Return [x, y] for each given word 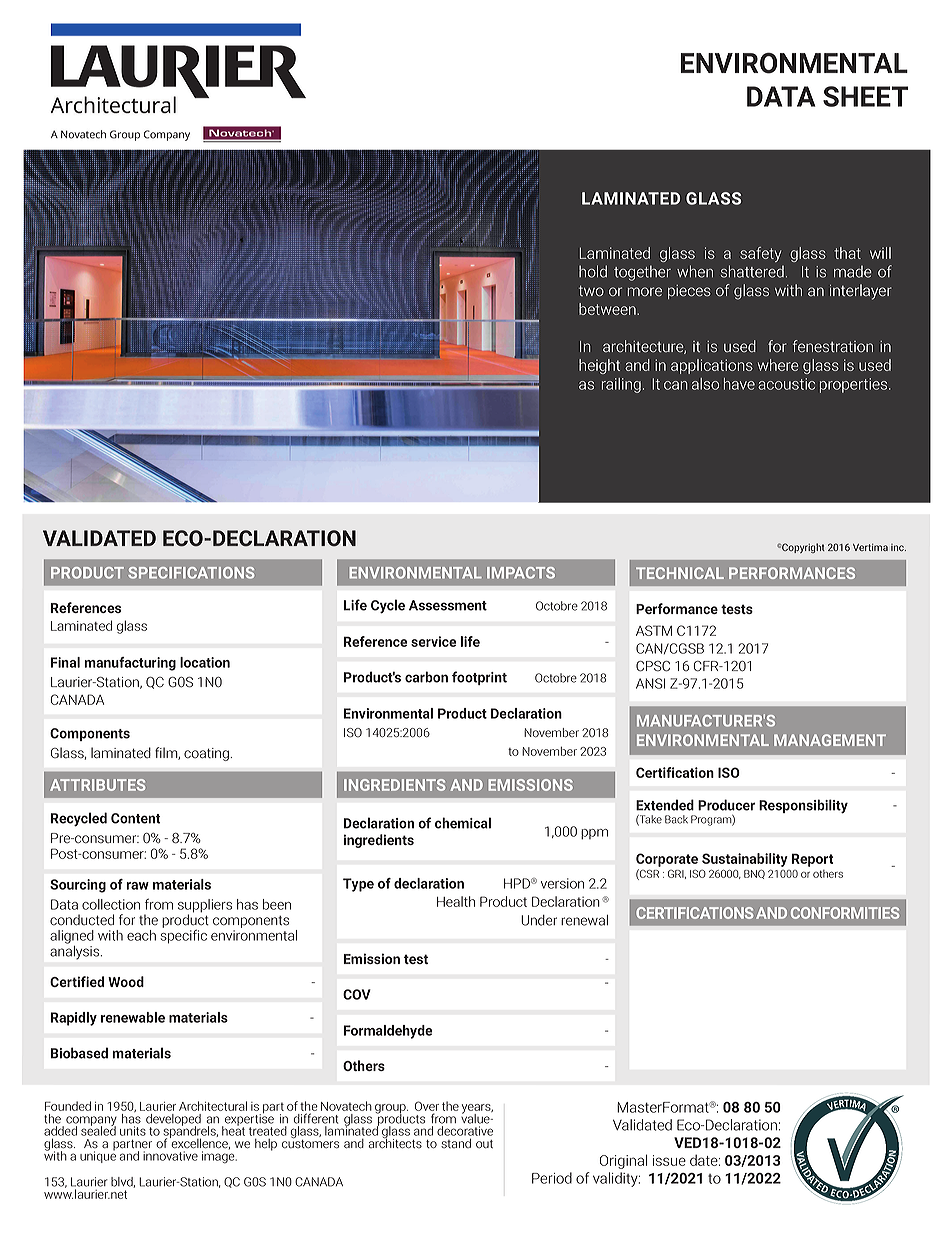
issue [669, 1160]
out [484, 1144]
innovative [170, 1156]
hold [593, 271]
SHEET [865, 96]
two [591, 291]
